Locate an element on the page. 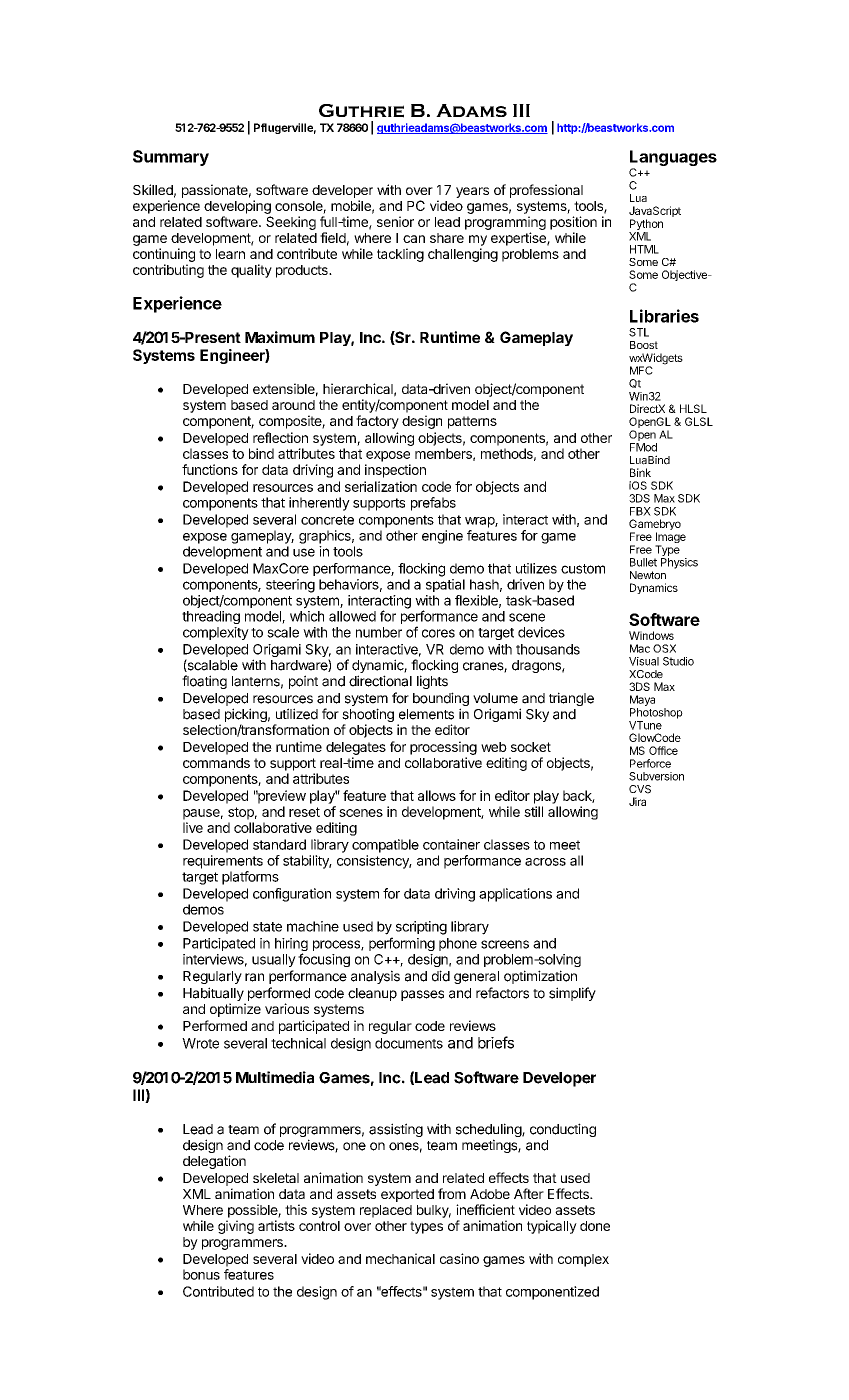 The image size is (849, 1400). Python is located at coordinates (646, 226).
